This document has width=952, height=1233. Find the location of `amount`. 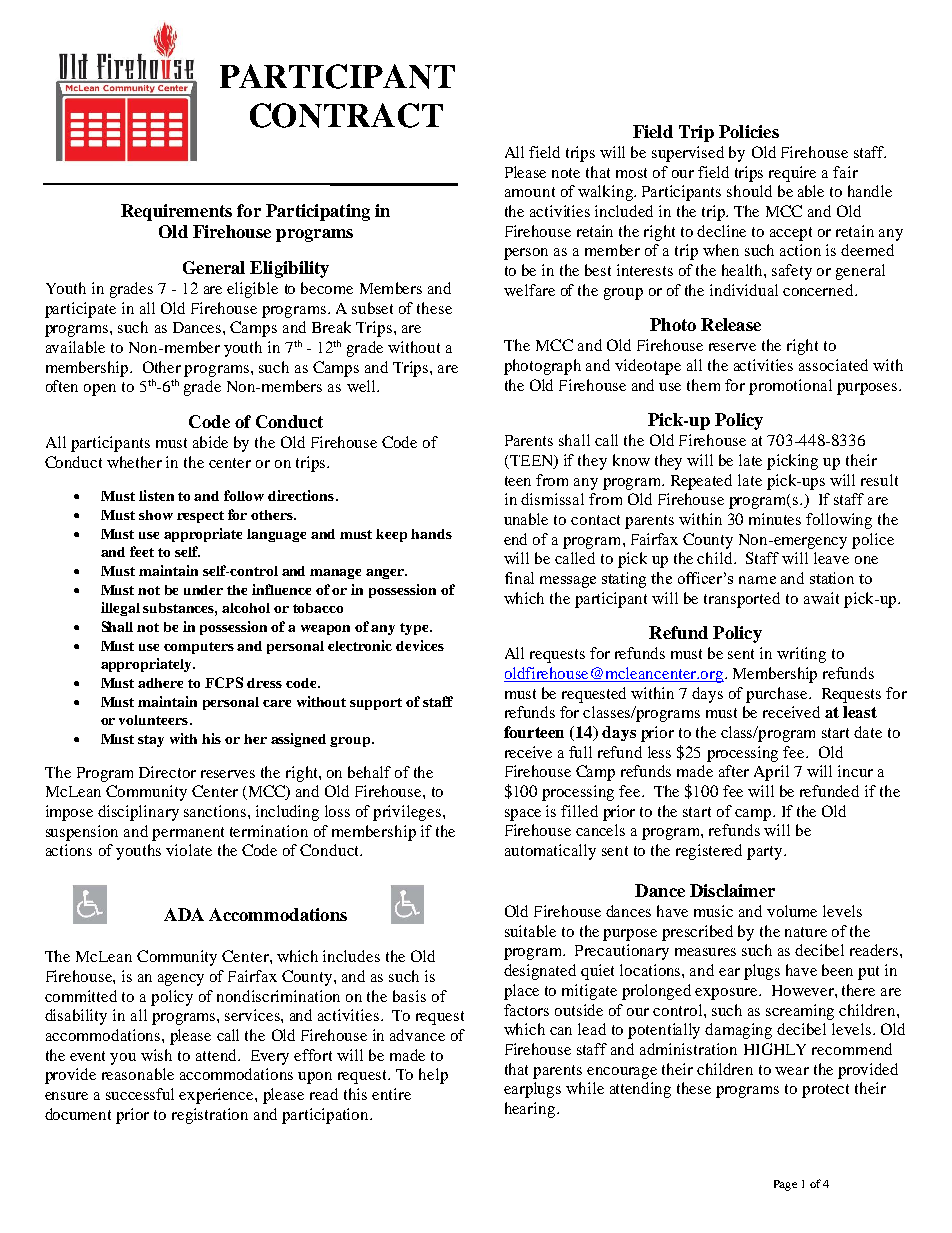

amount is located at coordinates (530, 192).
